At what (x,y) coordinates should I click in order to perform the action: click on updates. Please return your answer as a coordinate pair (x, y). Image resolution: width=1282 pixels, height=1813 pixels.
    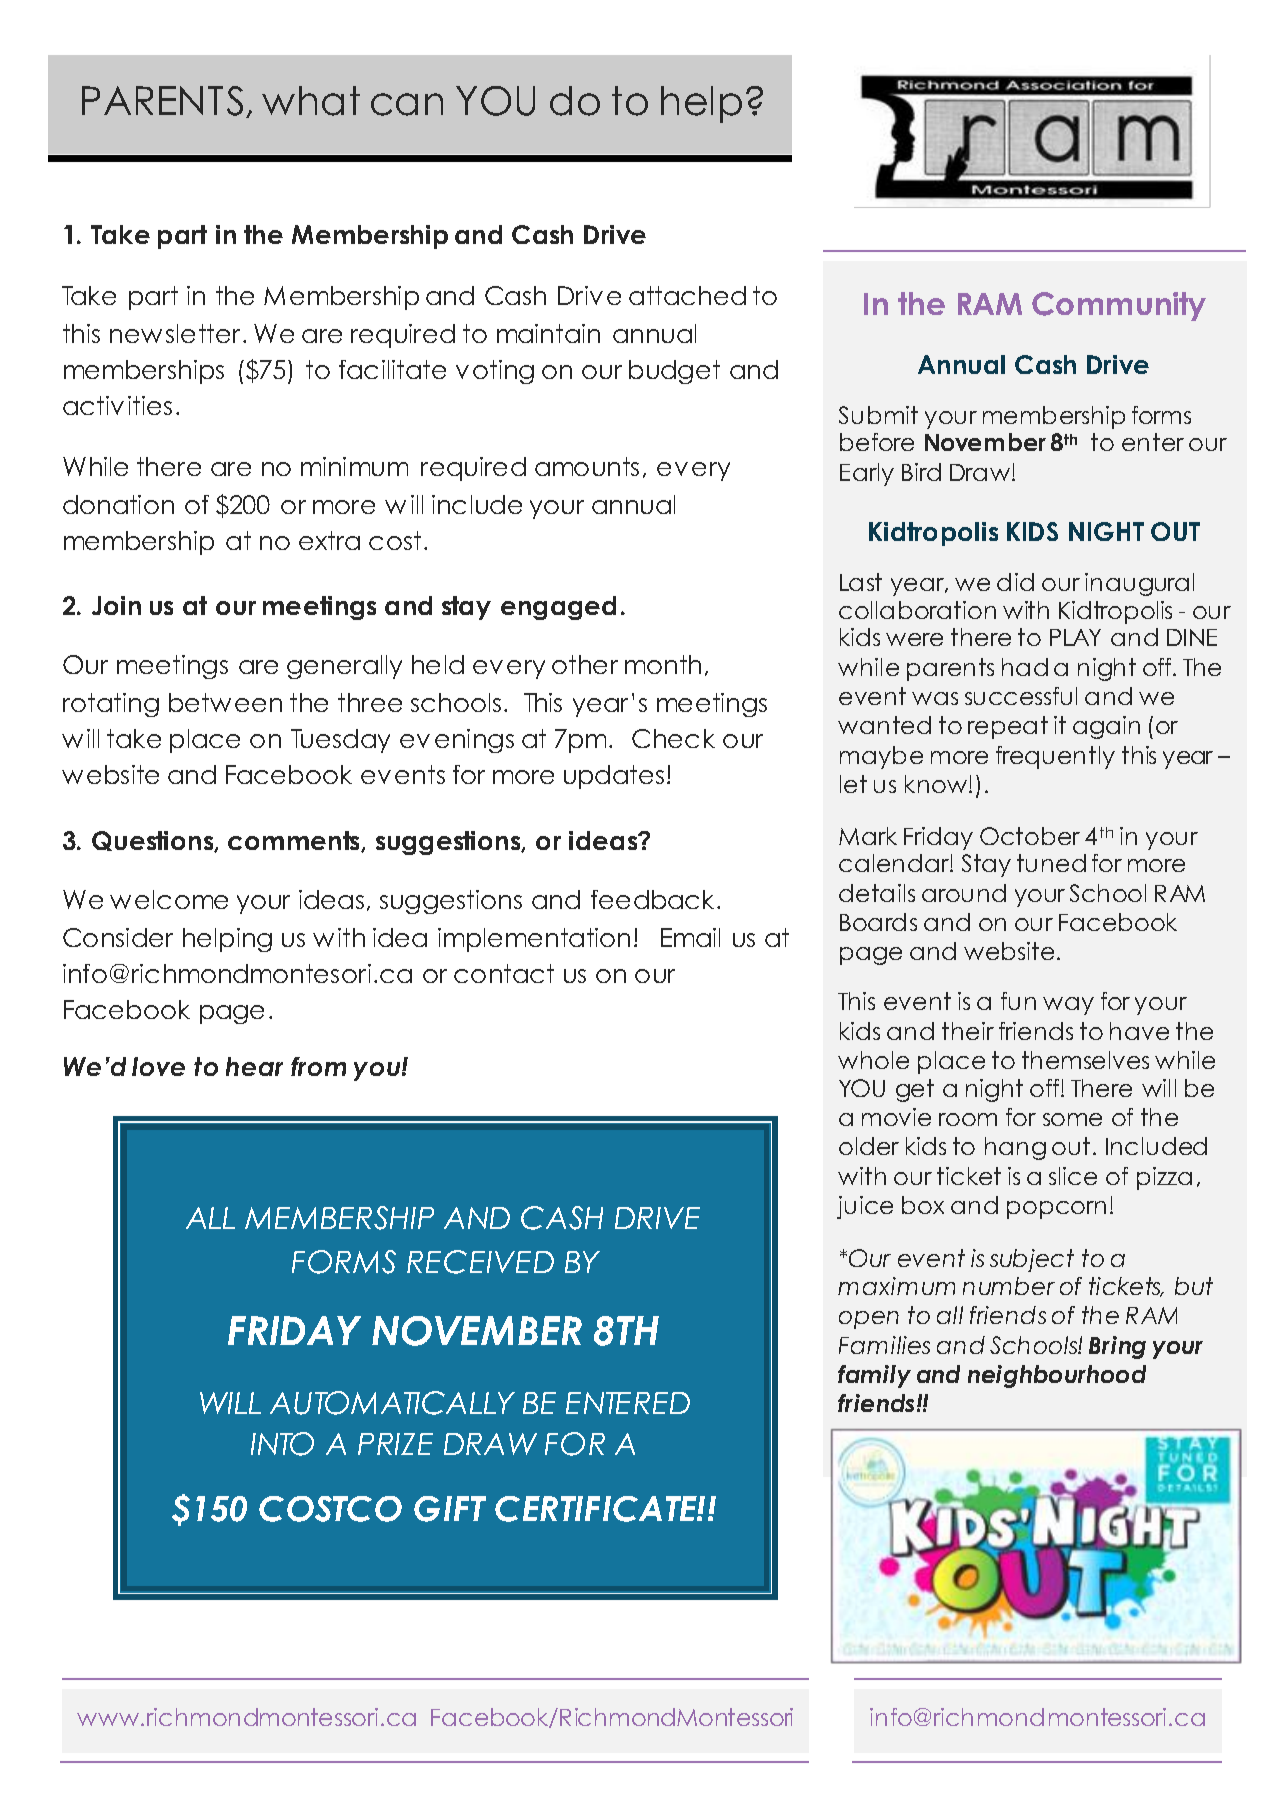
    Looking at the image, I should click on (614, 777).
